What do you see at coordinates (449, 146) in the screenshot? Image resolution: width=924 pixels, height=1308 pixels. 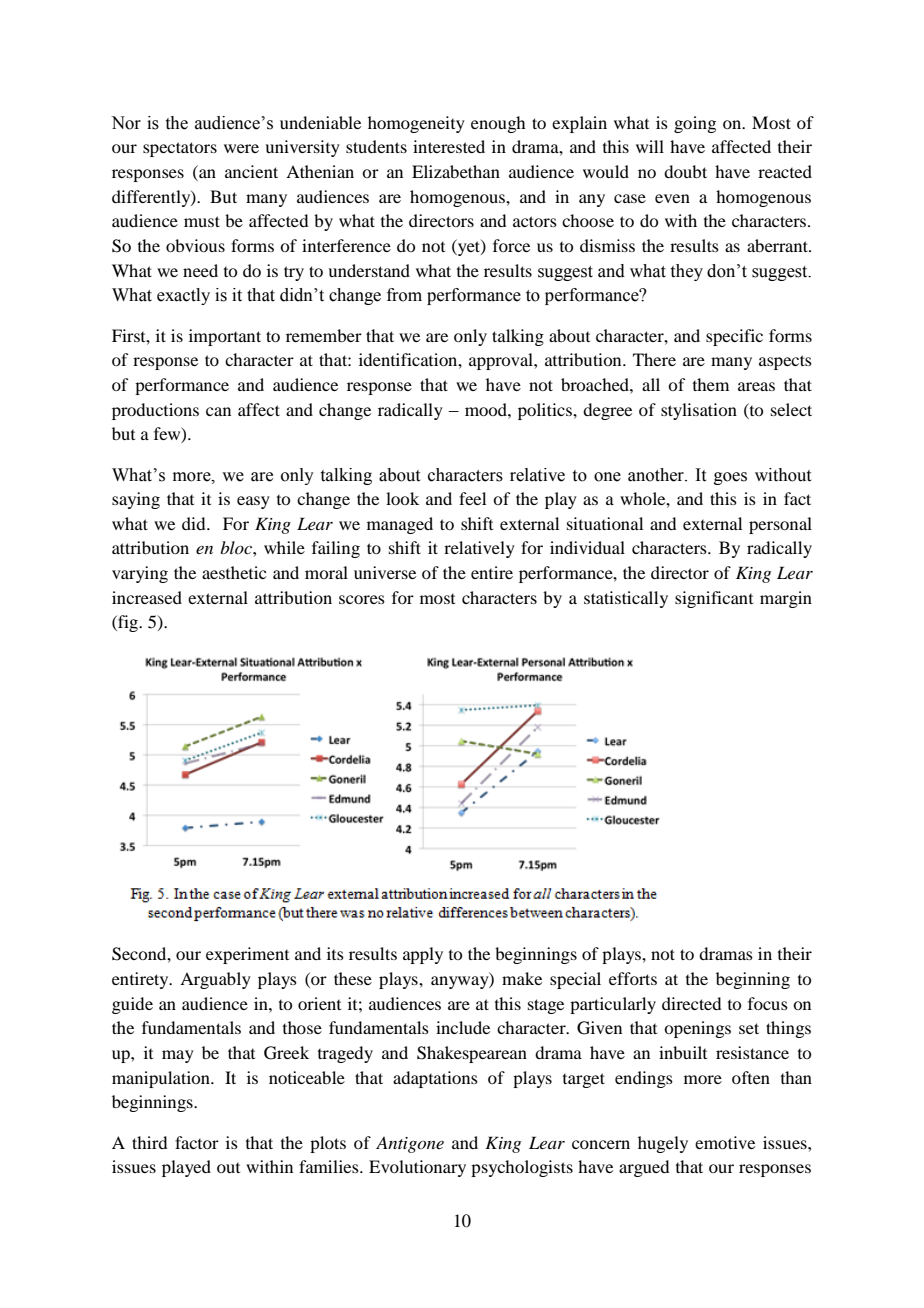 I see `interested` at bounding box center [449, 146].
